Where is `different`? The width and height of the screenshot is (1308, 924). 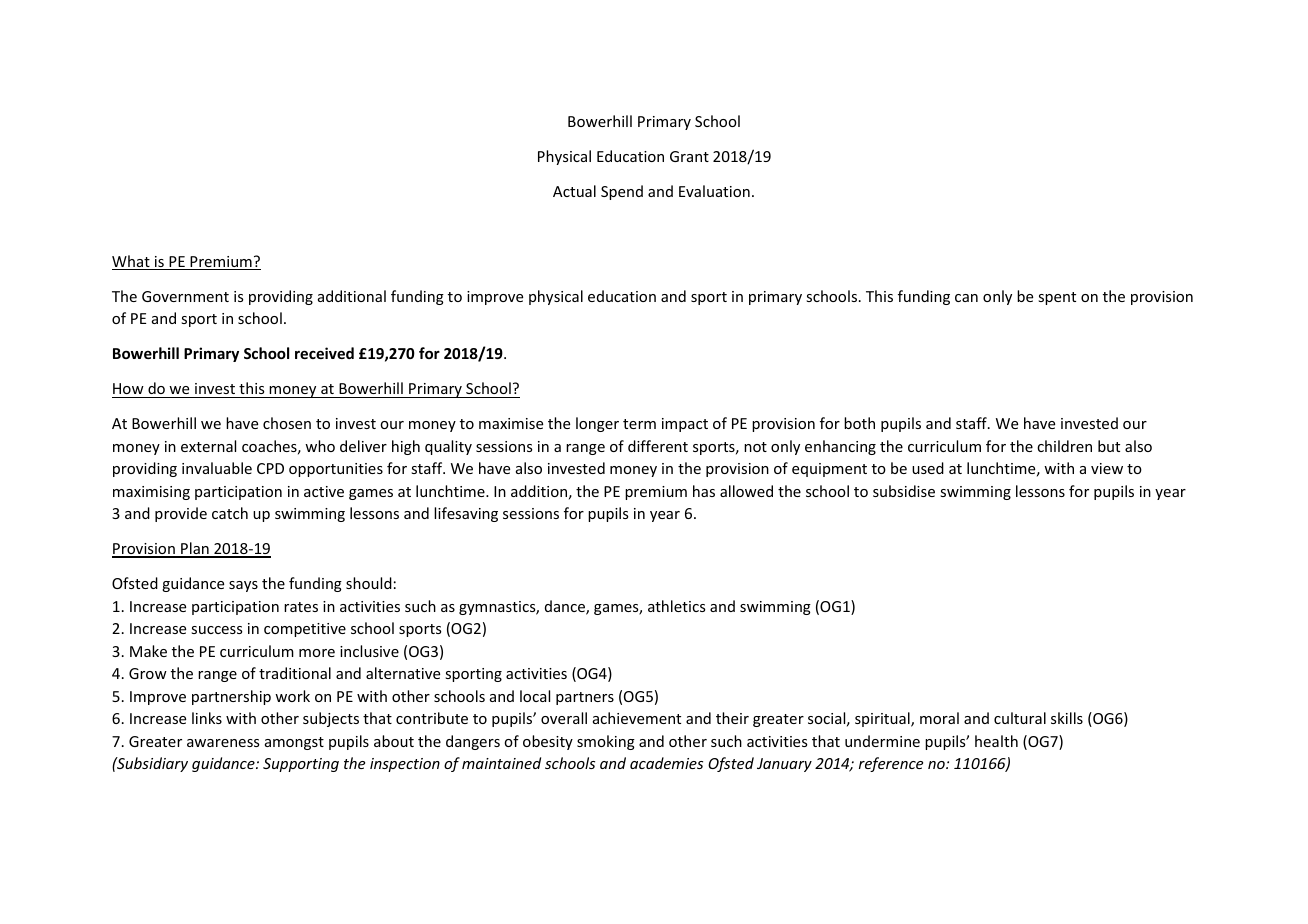 different is located at coordinates (658, 446).
